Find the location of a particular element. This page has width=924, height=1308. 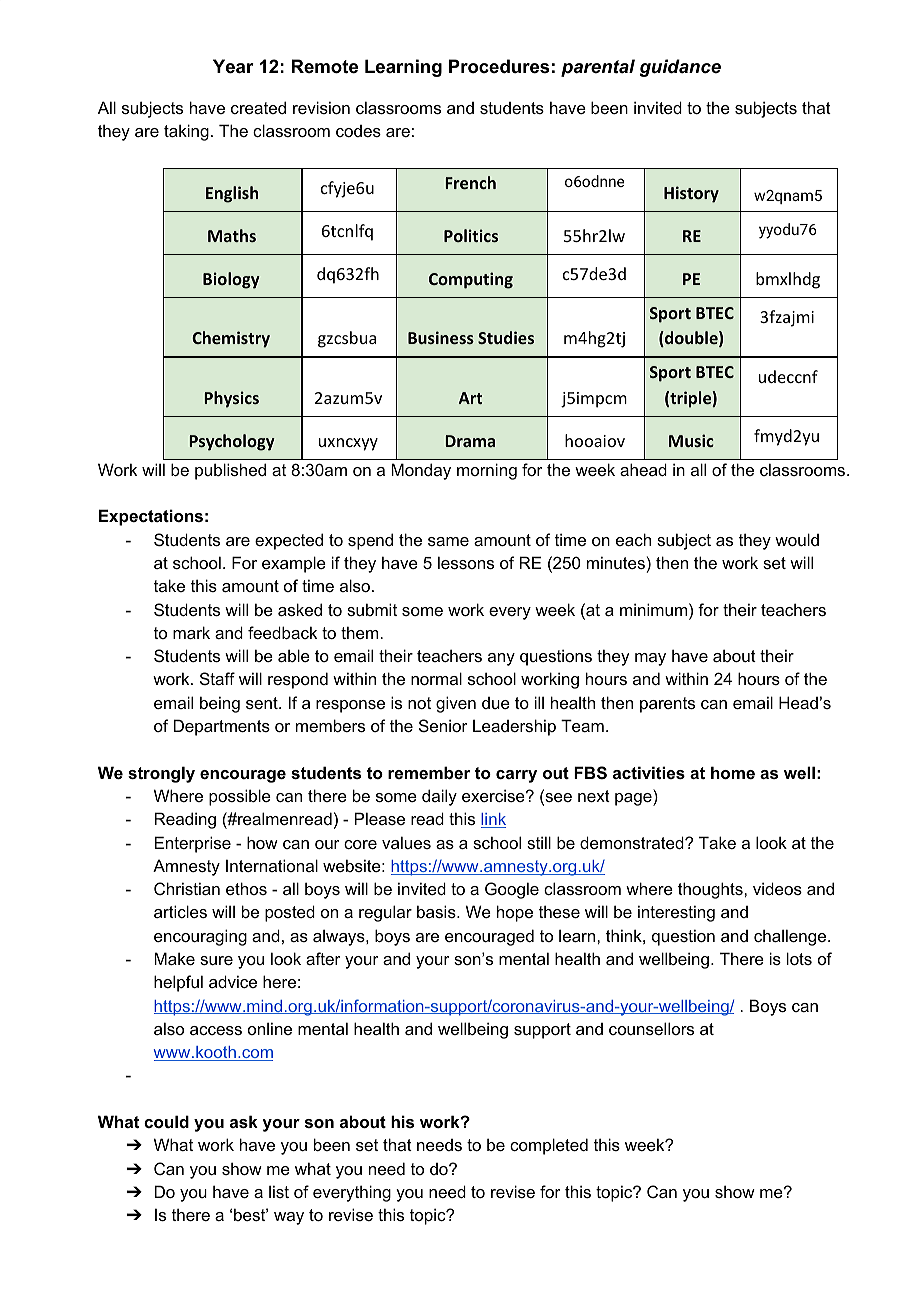

Procedures is located at coordinates (499, 66).
